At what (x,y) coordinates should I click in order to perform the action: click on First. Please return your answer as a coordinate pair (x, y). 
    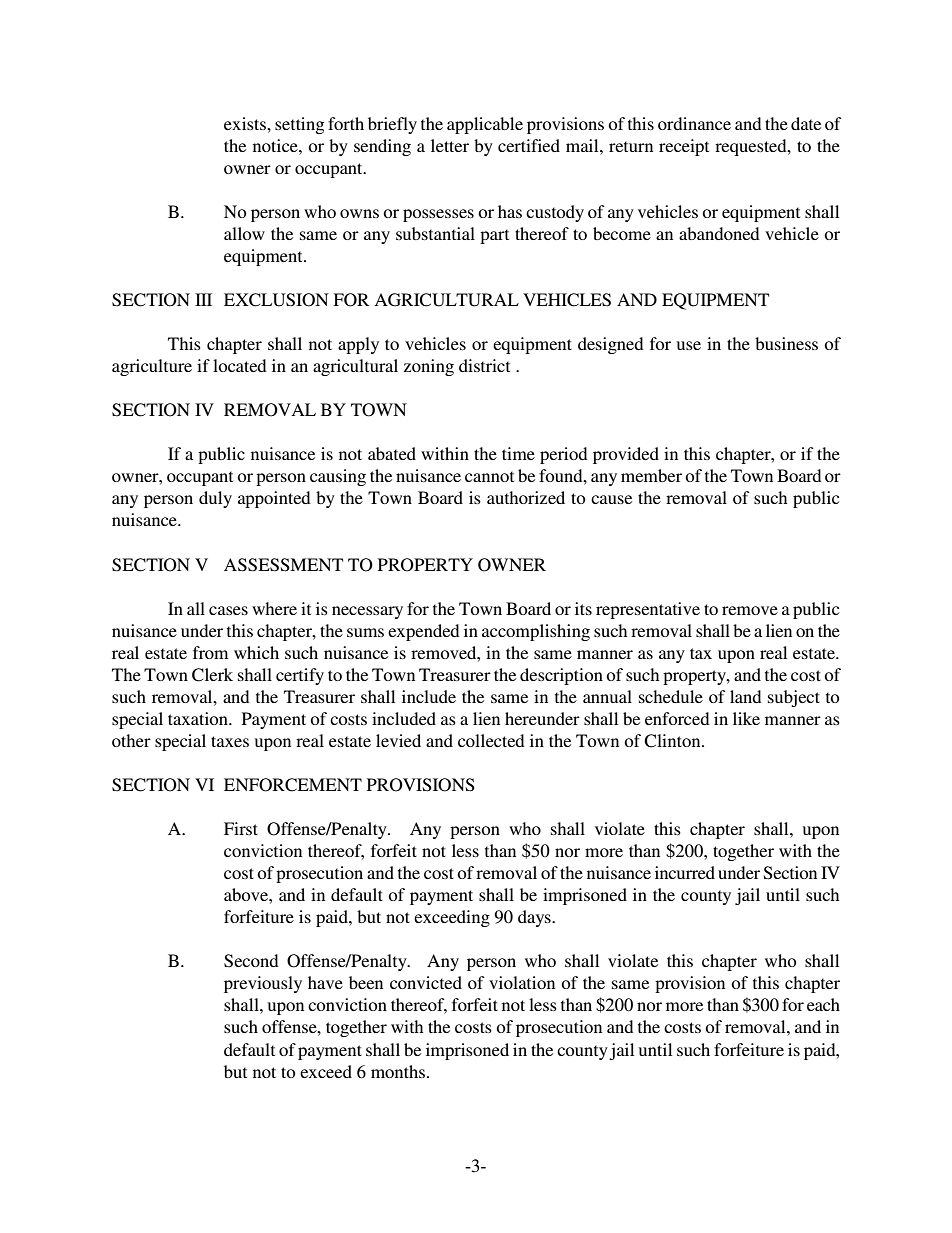
    Looking at the image, I should click on (241, 828).
